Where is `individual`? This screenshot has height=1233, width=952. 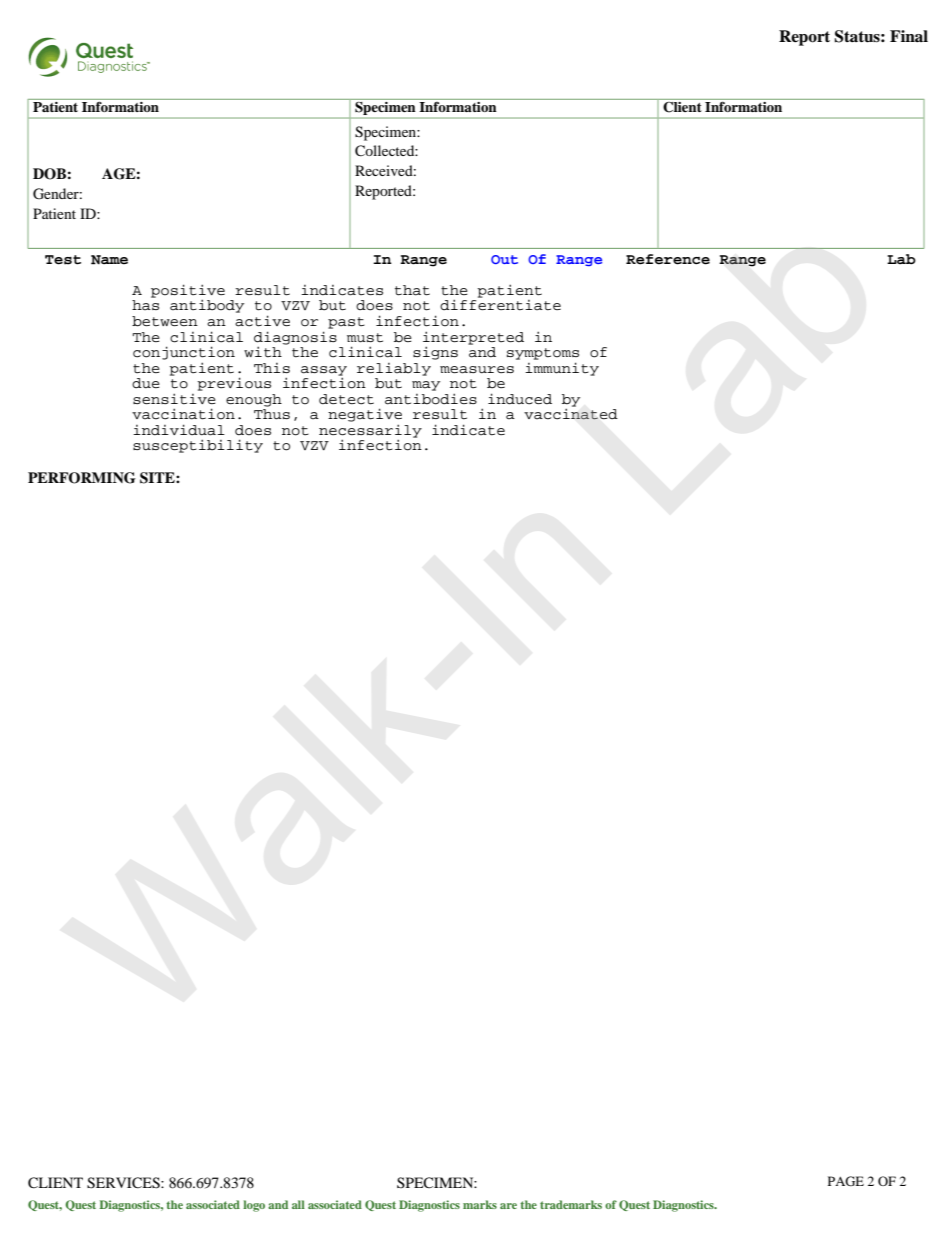
individual is located at coordinates (179, 430).
